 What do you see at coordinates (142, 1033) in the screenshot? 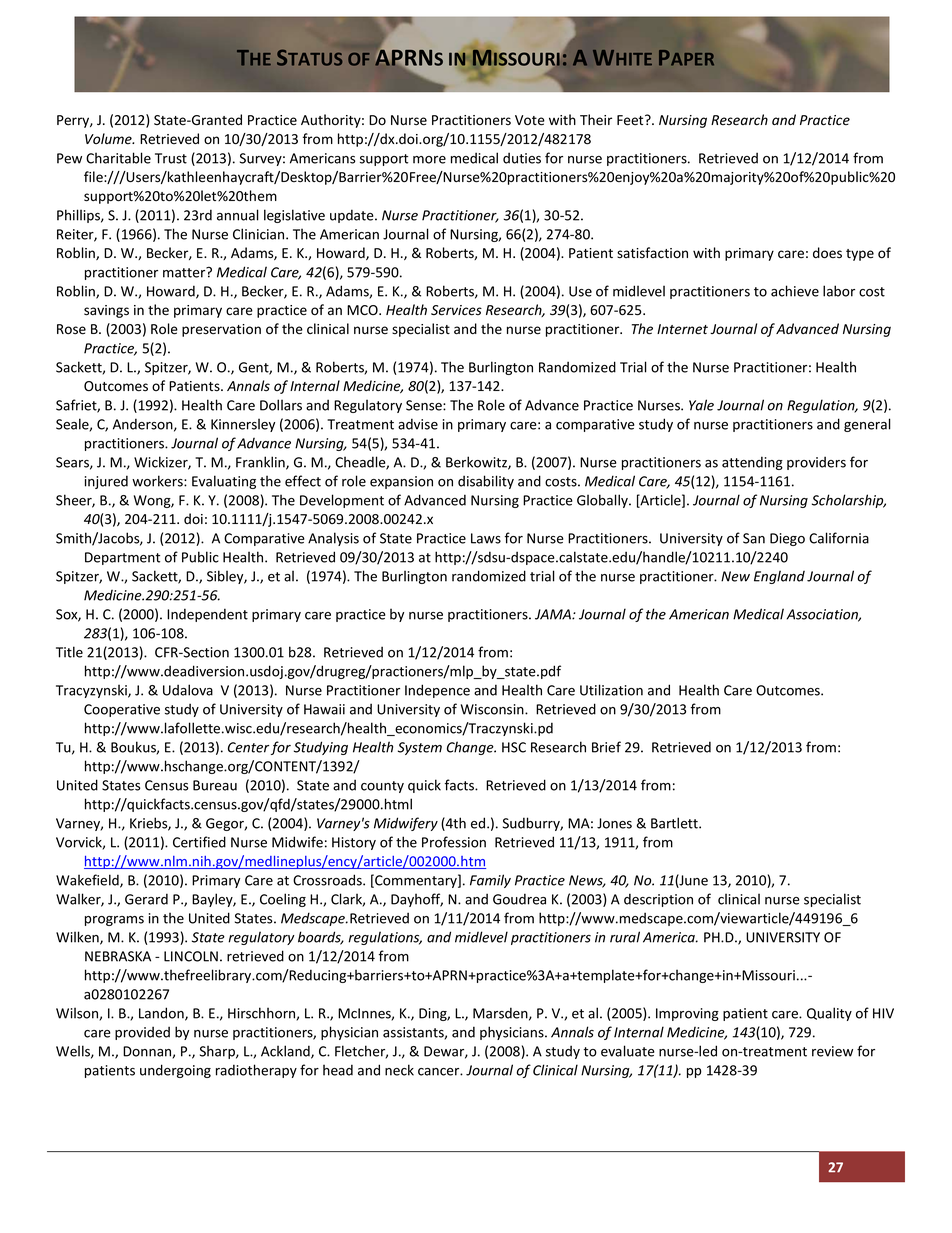
I see `provided` at bounding box center [142, 1033].
